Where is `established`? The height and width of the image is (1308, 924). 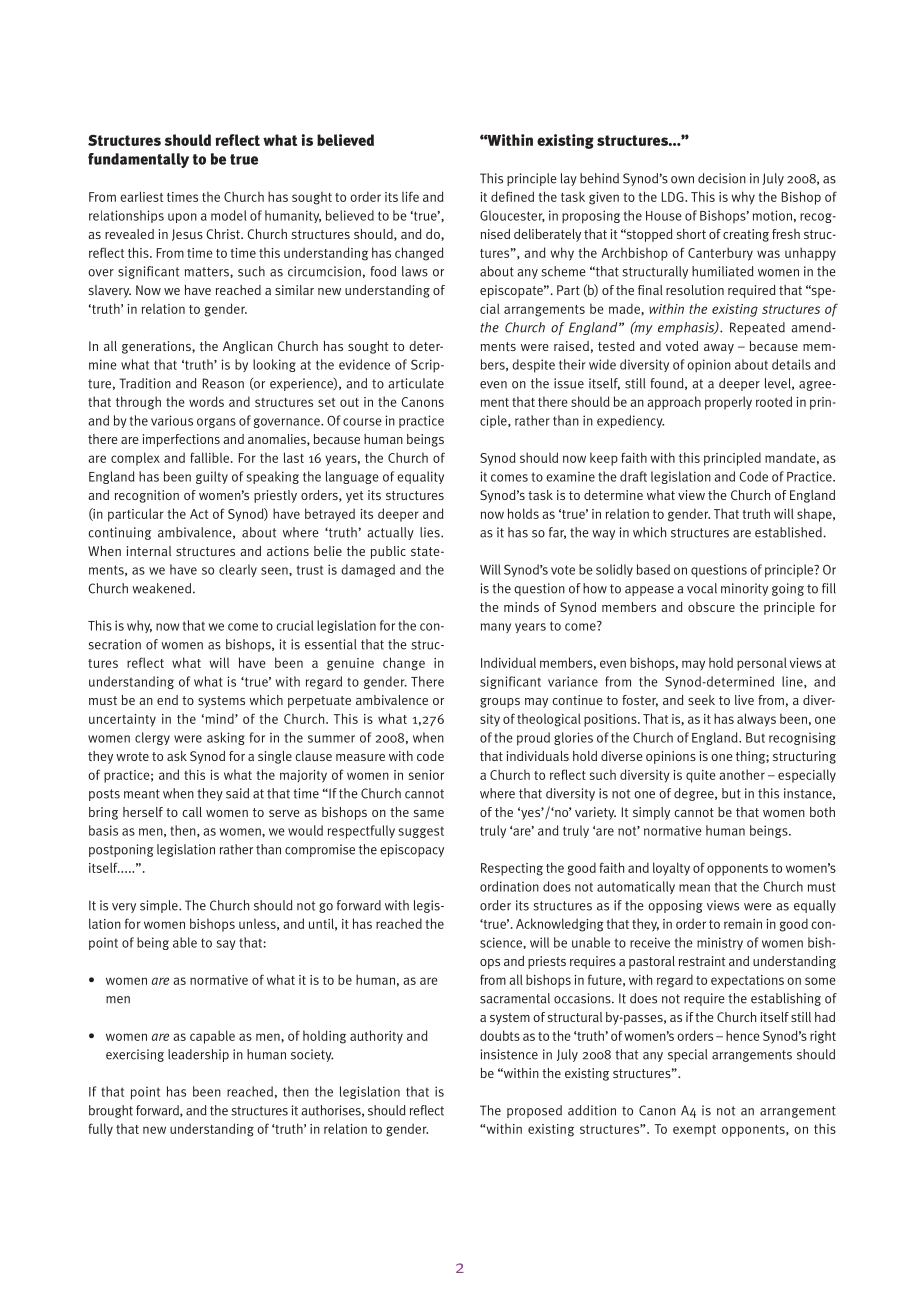 established is located at coordinates (789, 532).
